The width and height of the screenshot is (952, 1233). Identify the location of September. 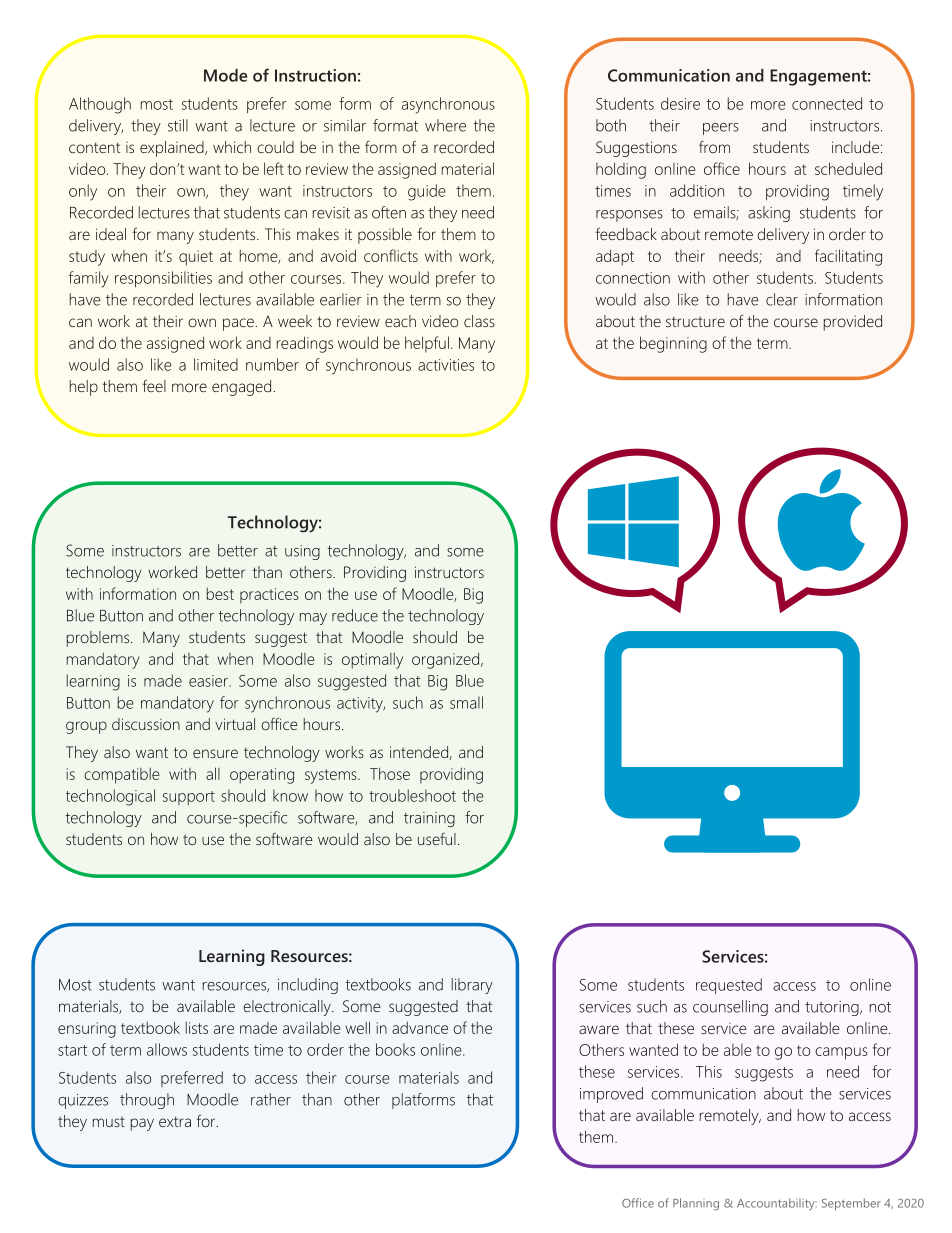
(851, 1204).
